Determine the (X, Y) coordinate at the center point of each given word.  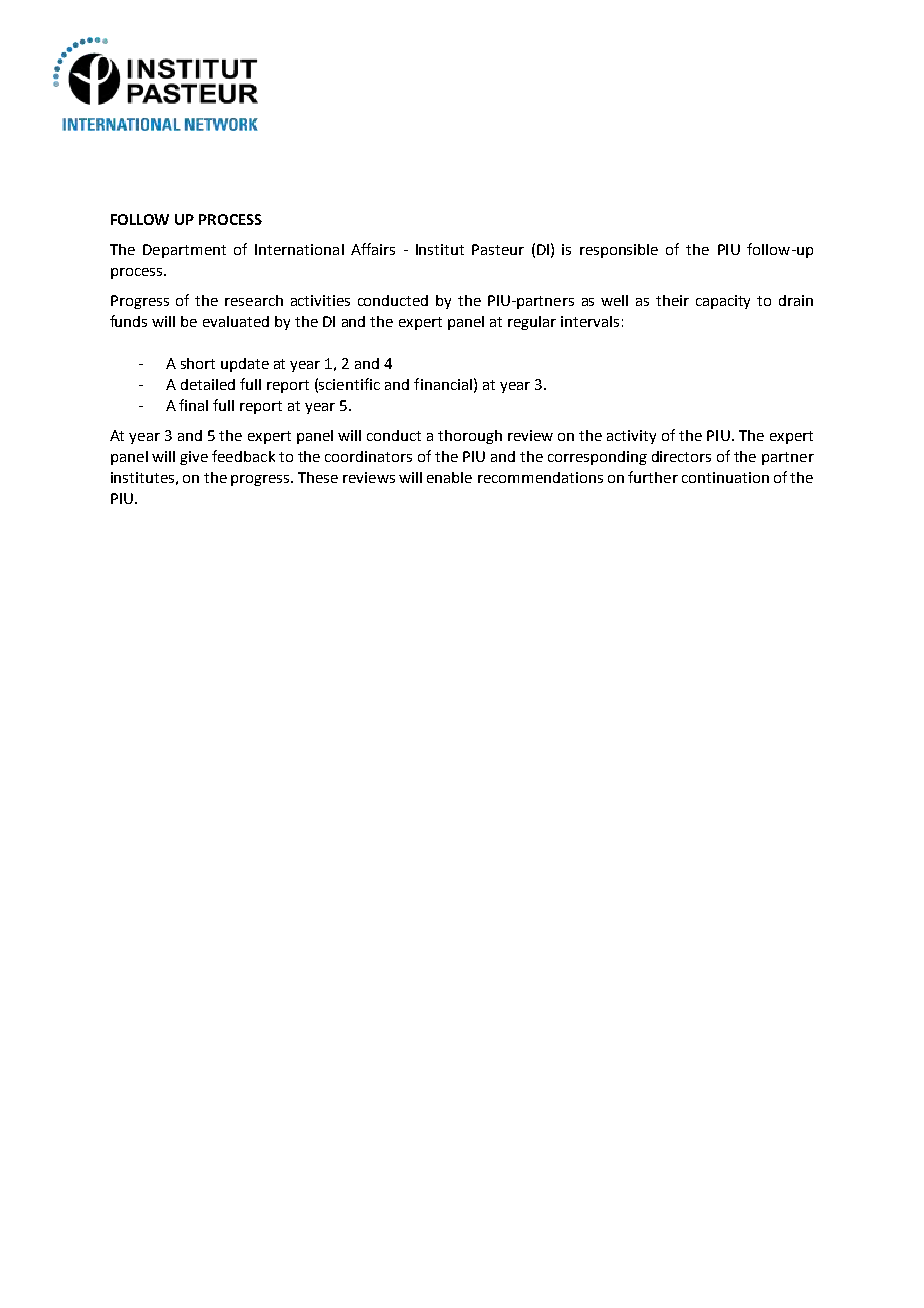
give (194, 458)
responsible (619, 251)
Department (184, 251)
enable (449, 477)
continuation (725, 477)
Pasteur (498, 249)
